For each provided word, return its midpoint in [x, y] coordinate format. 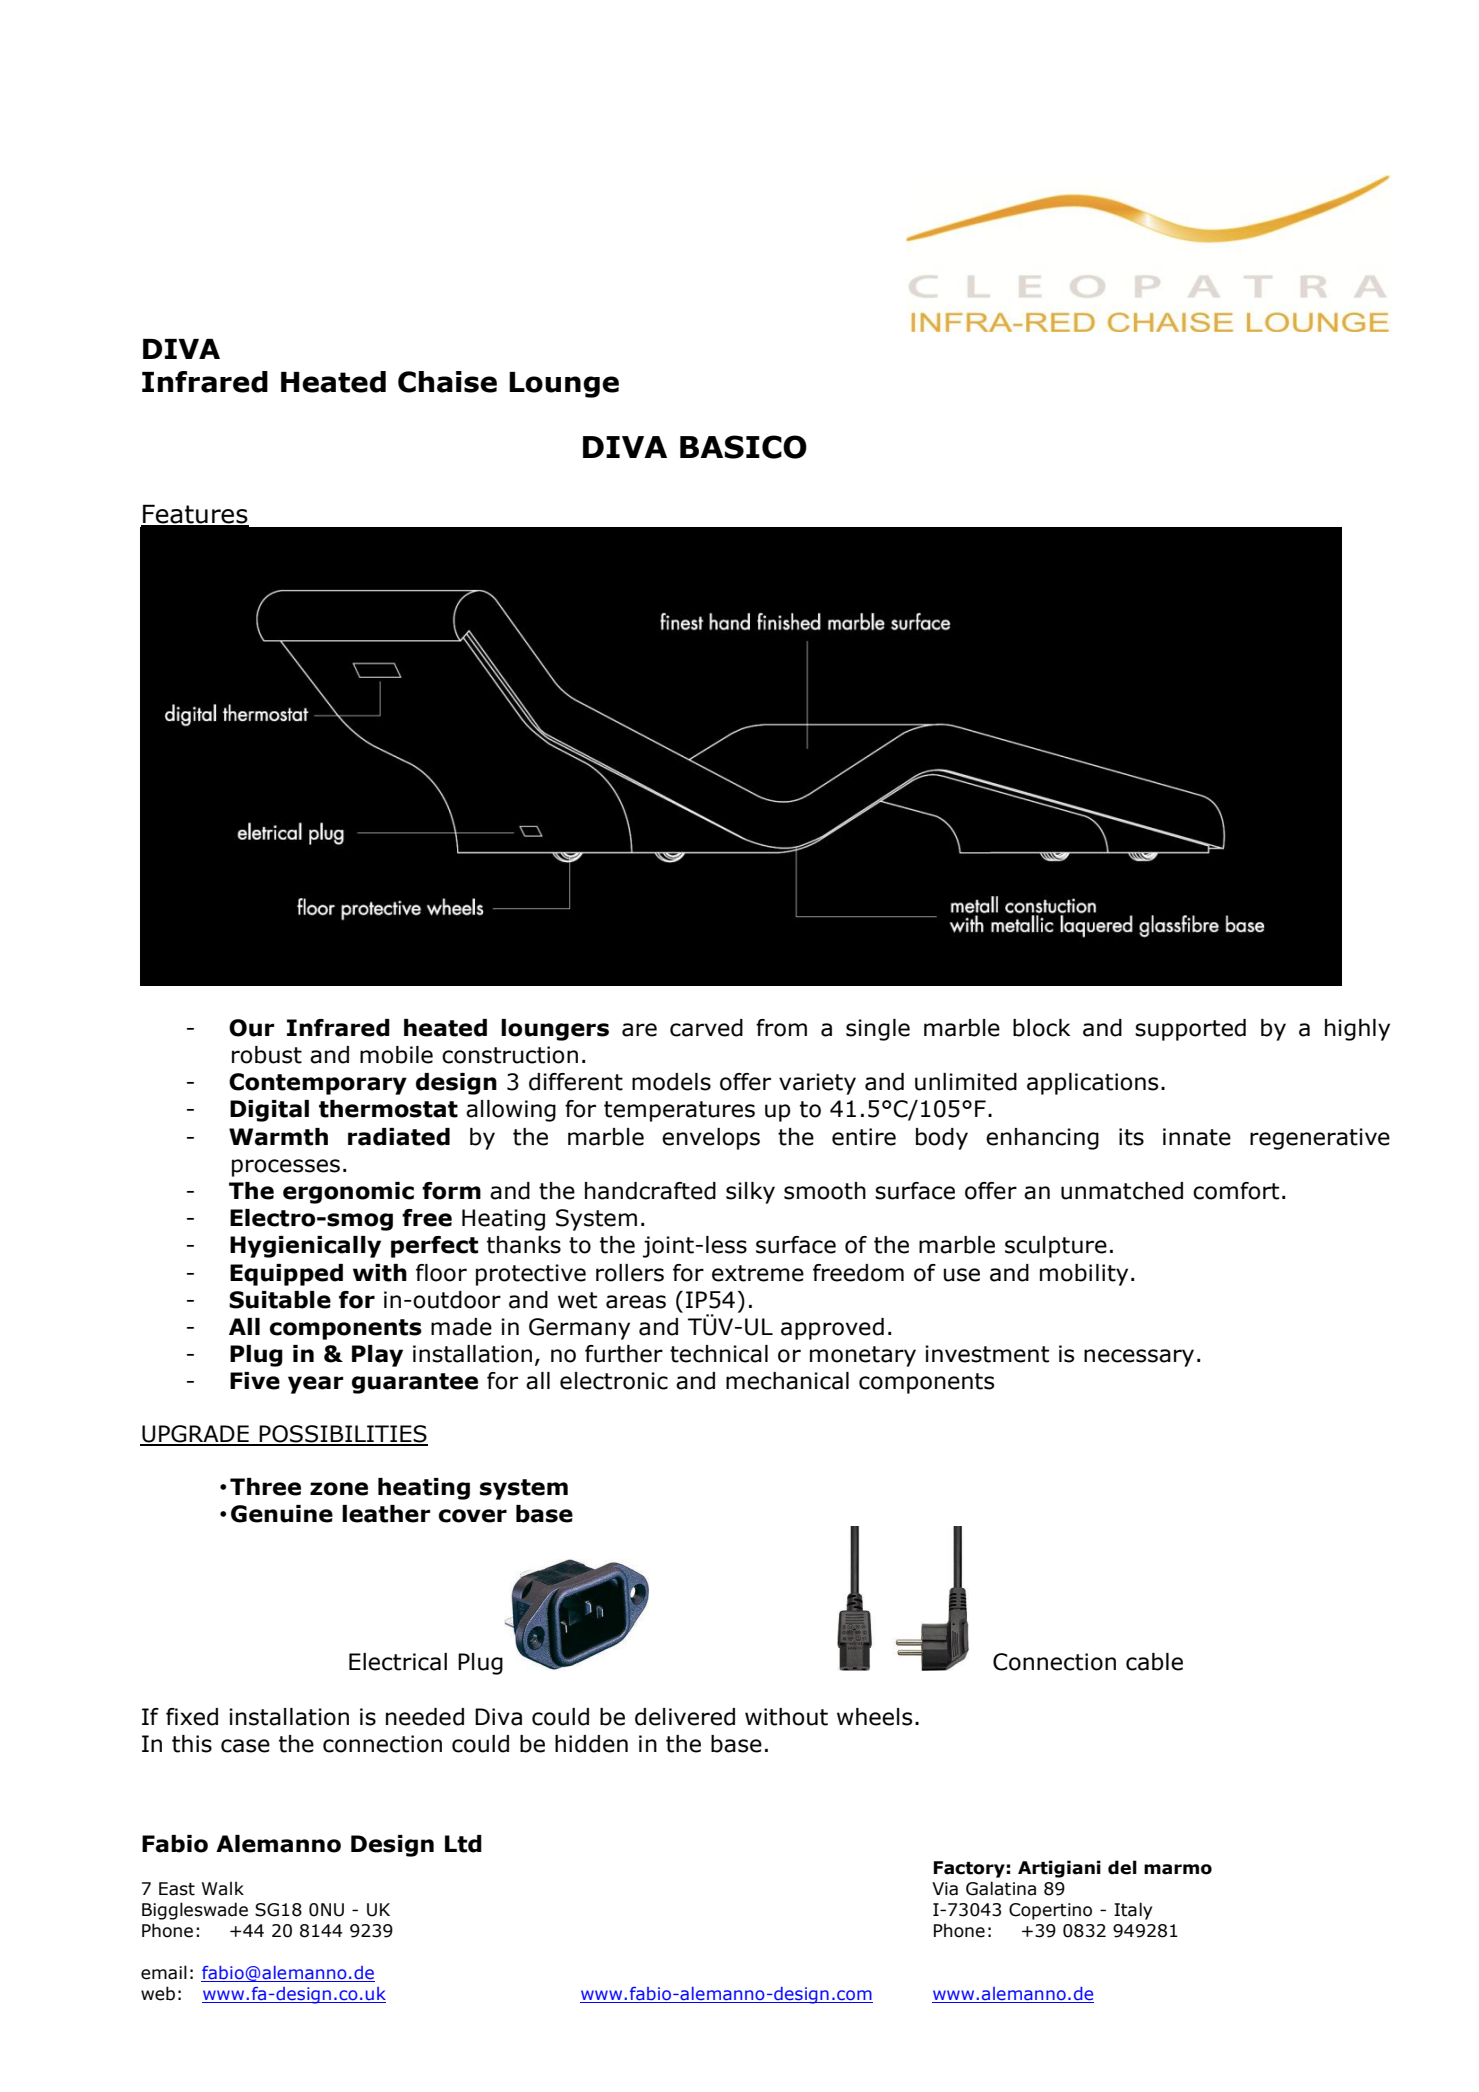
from [781, 1028]
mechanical [787, 1381]
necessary [1139, 1358]
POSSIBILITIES [343, 1435]
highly [1357, 1030]
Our [252, 1028]
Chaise [447, 382]
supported [1190, 1030]
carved [706, 1028]
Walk [223, 1888]
